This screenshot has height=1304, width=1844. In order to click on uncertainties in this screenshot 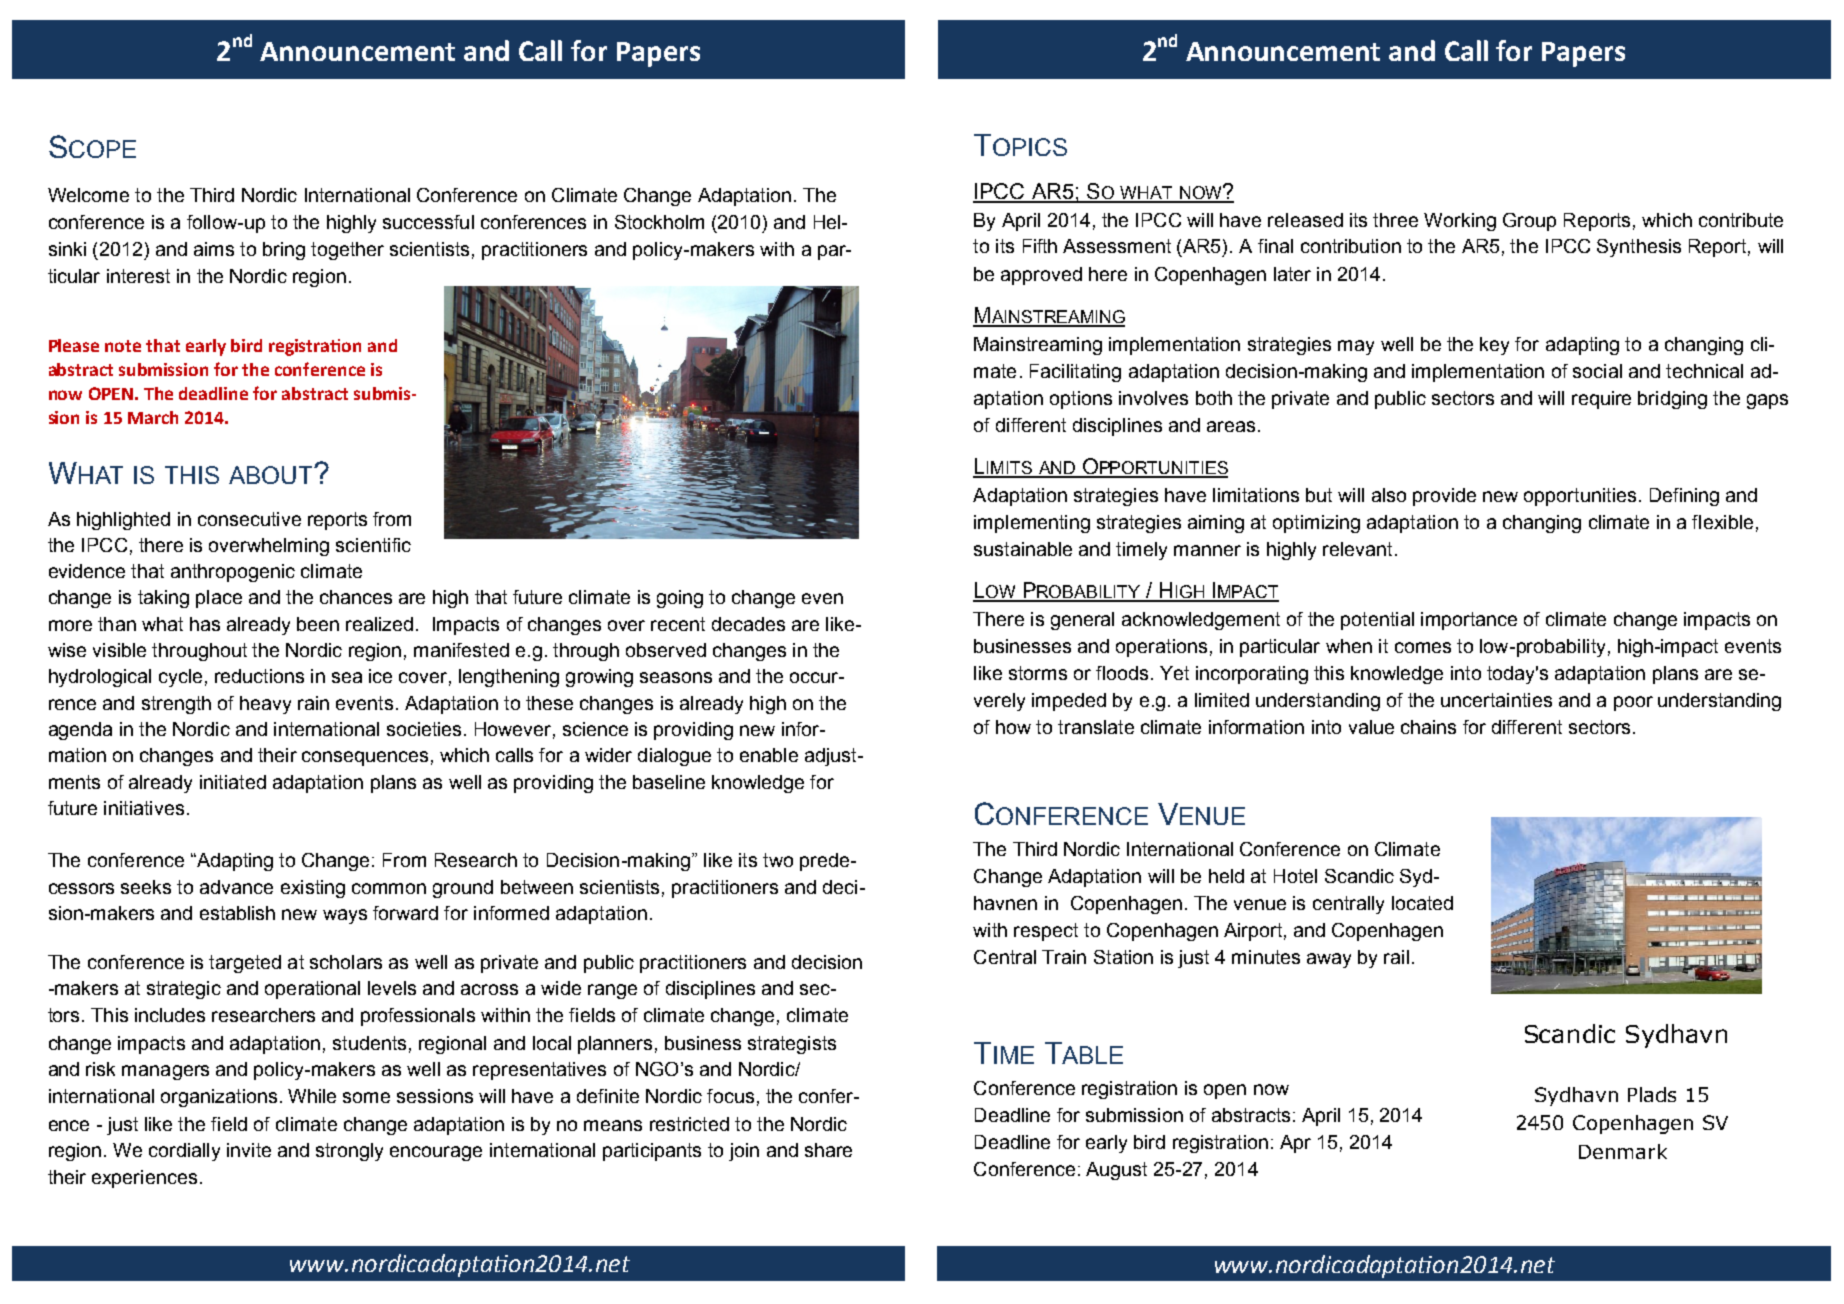, I will do `click(1496, 700)`.
